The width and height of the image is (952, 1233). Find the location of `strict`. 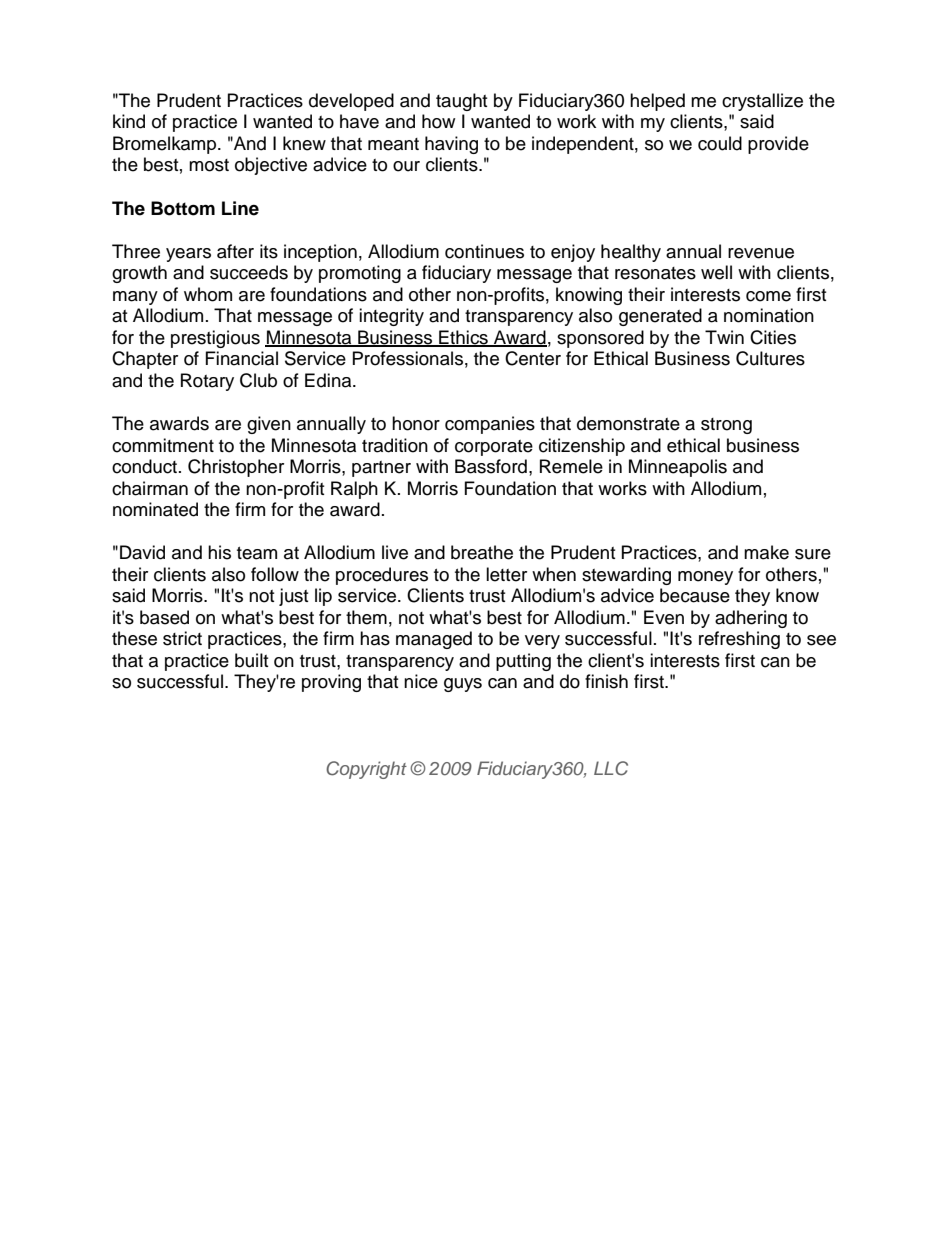

strict is located at coordinates (182, 638).
